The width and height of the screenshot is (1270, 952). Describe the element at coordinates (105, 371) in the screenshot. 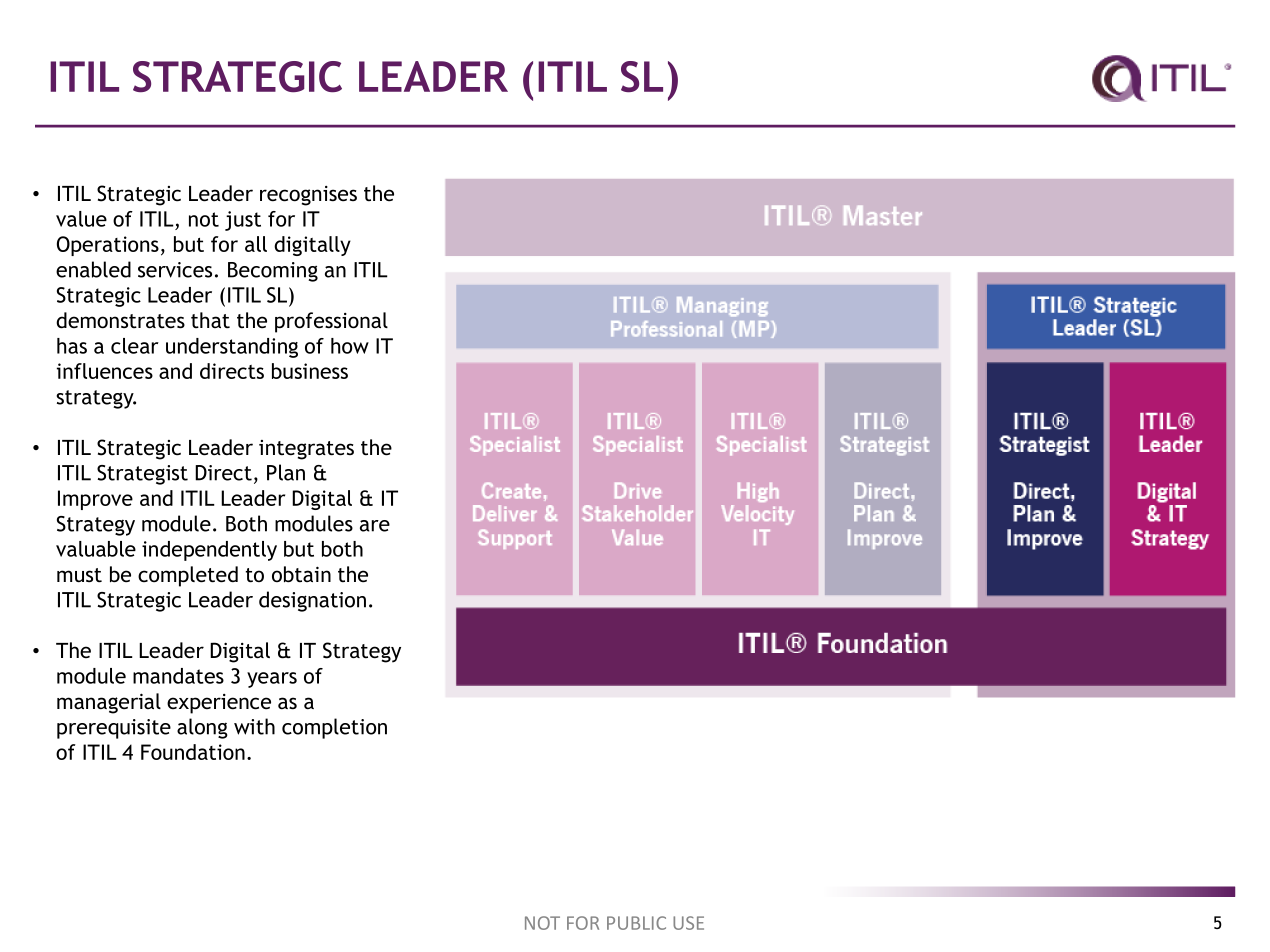

I see `influences` at that location.
